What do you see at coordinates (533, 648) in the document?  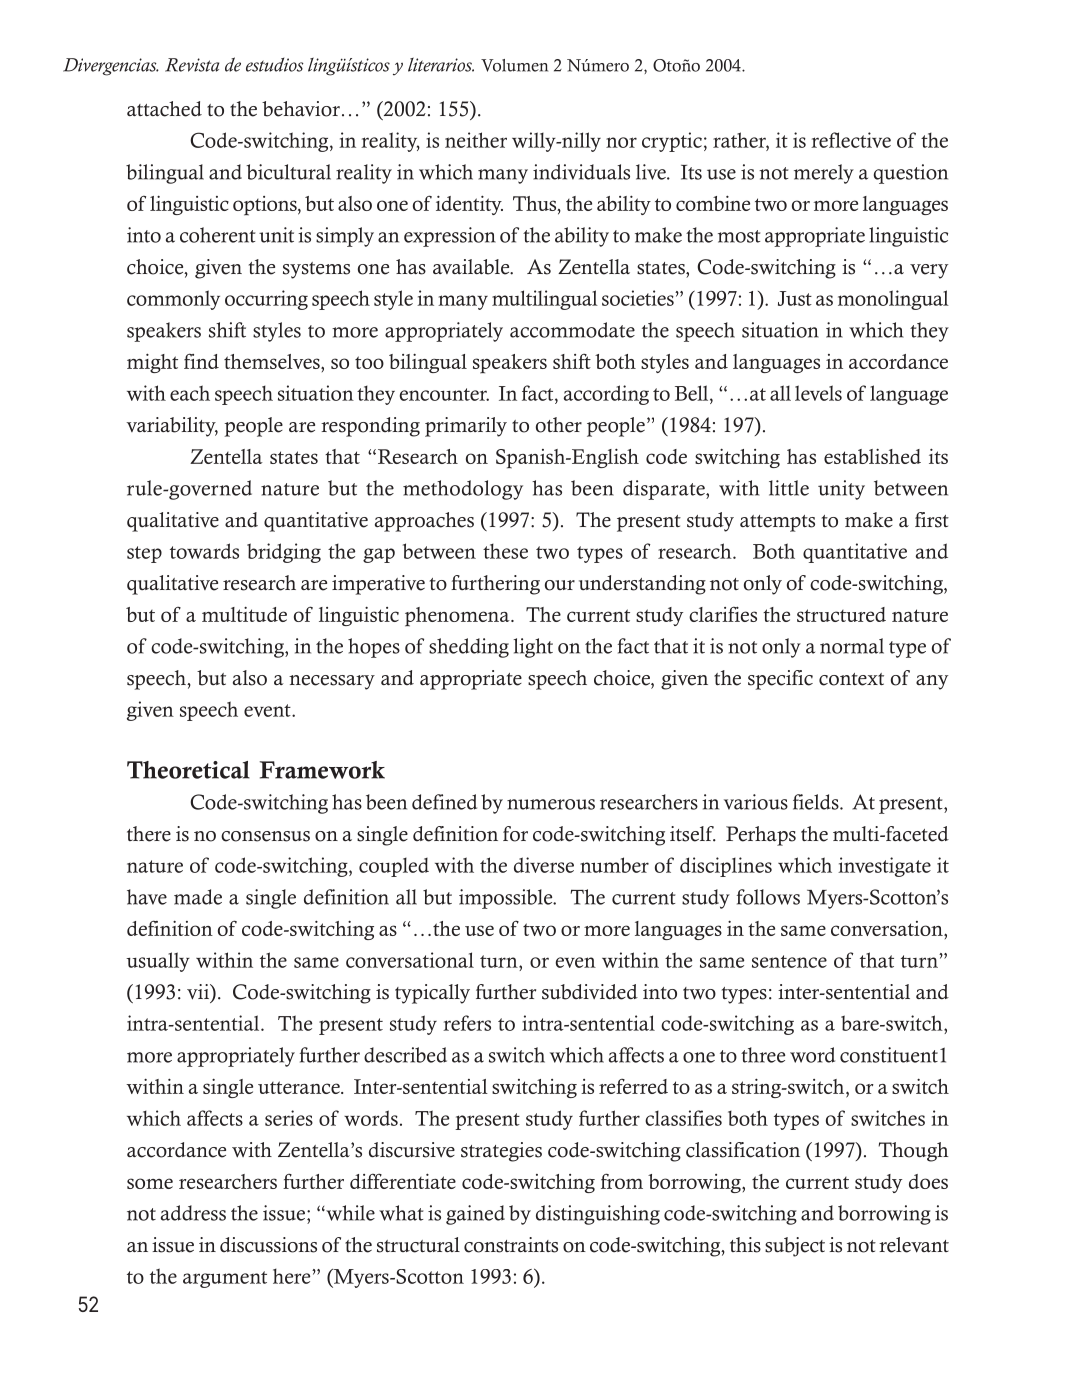 I see `light` at bounding box center [533, 648].
